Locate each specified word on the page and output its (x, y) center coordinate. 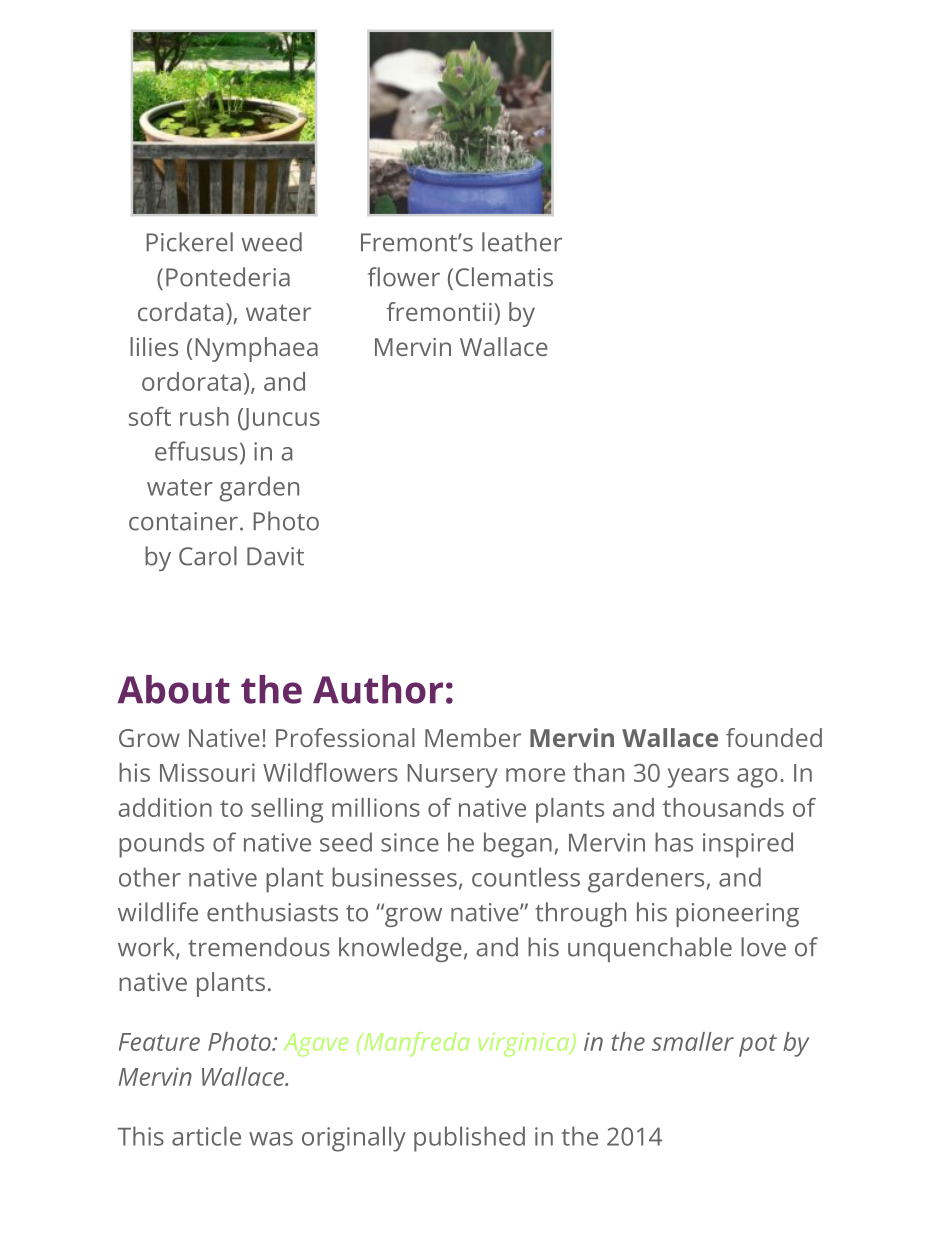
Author (378, 689)
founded (774, 737)
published (469, 1139)
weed (272, 242)
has (674, 842)
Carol (208, 556)
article (206, 1136)
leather (522, 242)
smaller (693, 1041)
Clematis (504, 277)
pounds (161, 845)
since (410, 842)
